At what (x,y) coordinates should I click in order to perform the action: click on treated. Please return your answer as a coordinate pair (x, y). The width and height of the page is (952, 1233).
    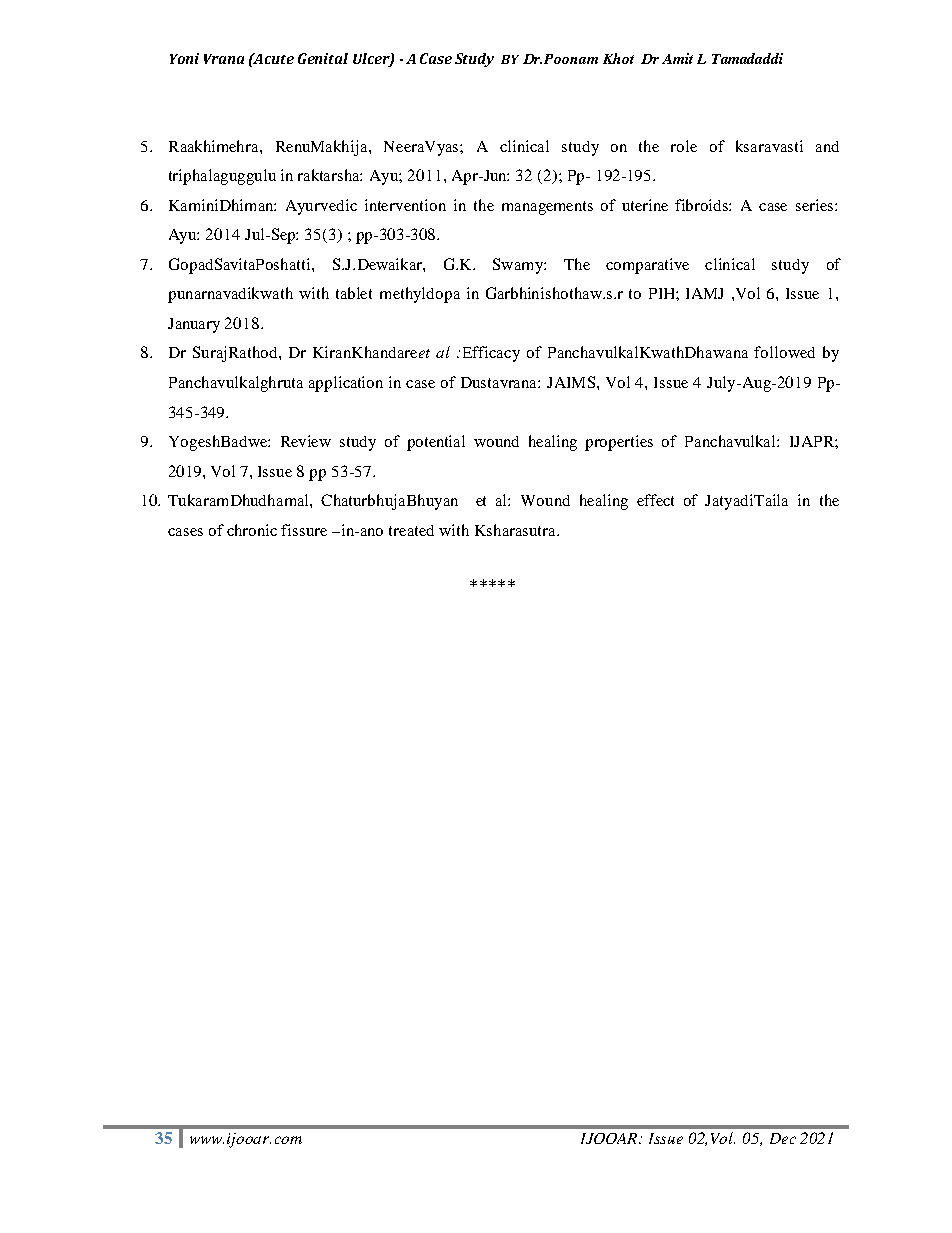
    Looking at the image, I should click on (411, 530).
